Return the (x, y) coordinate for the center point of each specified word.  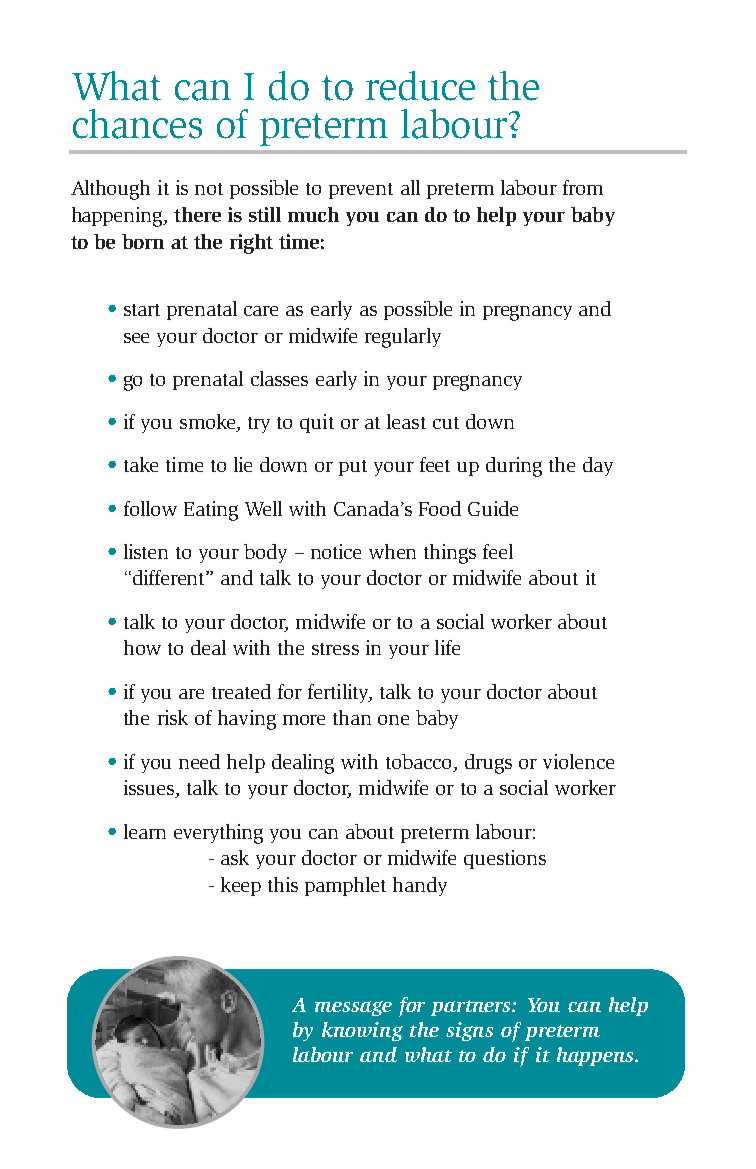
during (514, 467)
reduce (420, 86)
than (352, 717)
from (583, 187)
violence (578, 761)
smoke (209, 423)
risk (173, 717)
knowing (362, 1031)
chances (137, 124)
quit (317, 423)
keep (241, 886)
